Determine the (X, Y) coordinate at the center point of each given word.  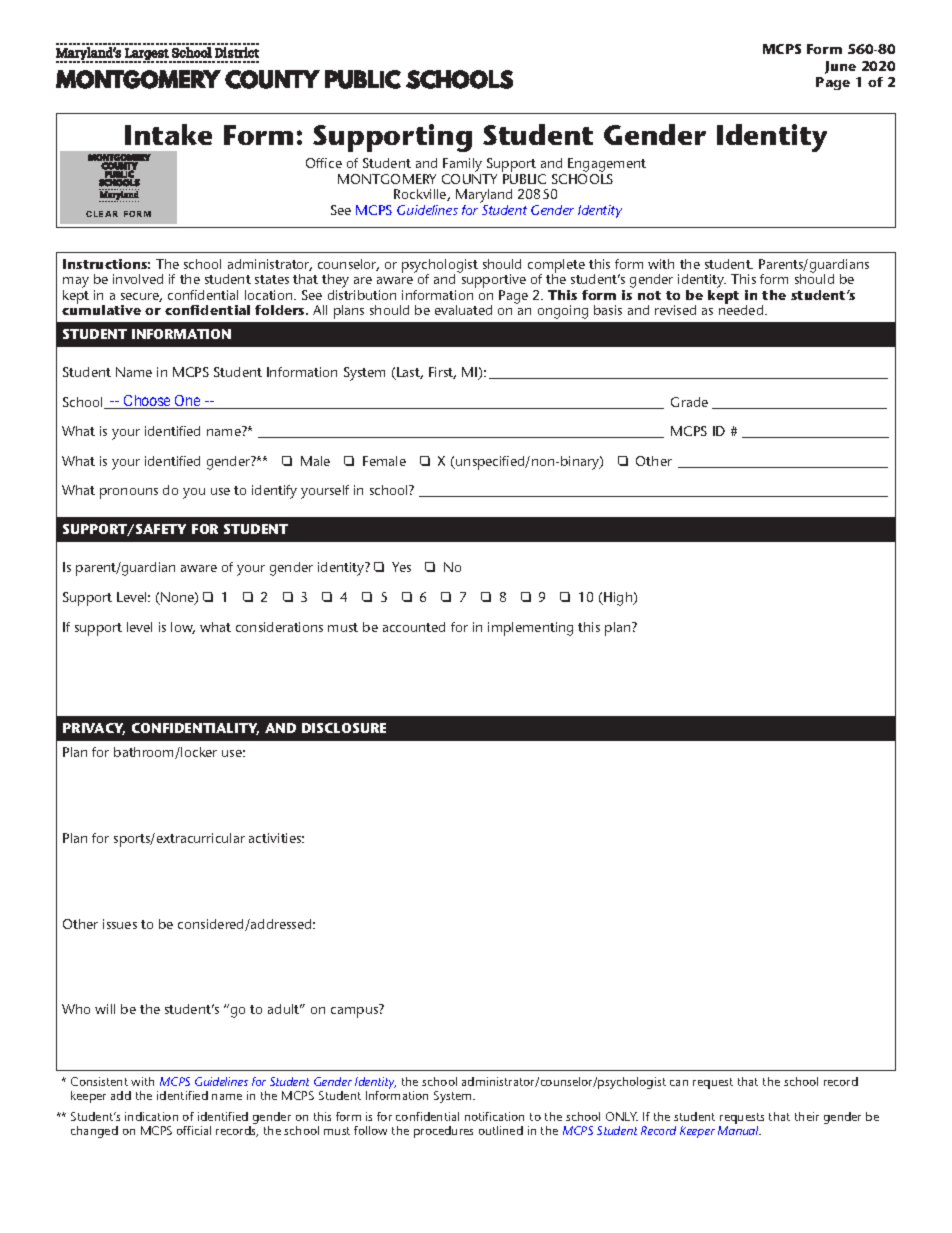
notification (494, 1116)
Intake (168, 134)
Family (462, 165)
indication (151, 1116)
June (840, 67)
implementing (530, 629)
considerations (279, 627)
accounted (414, 627)
